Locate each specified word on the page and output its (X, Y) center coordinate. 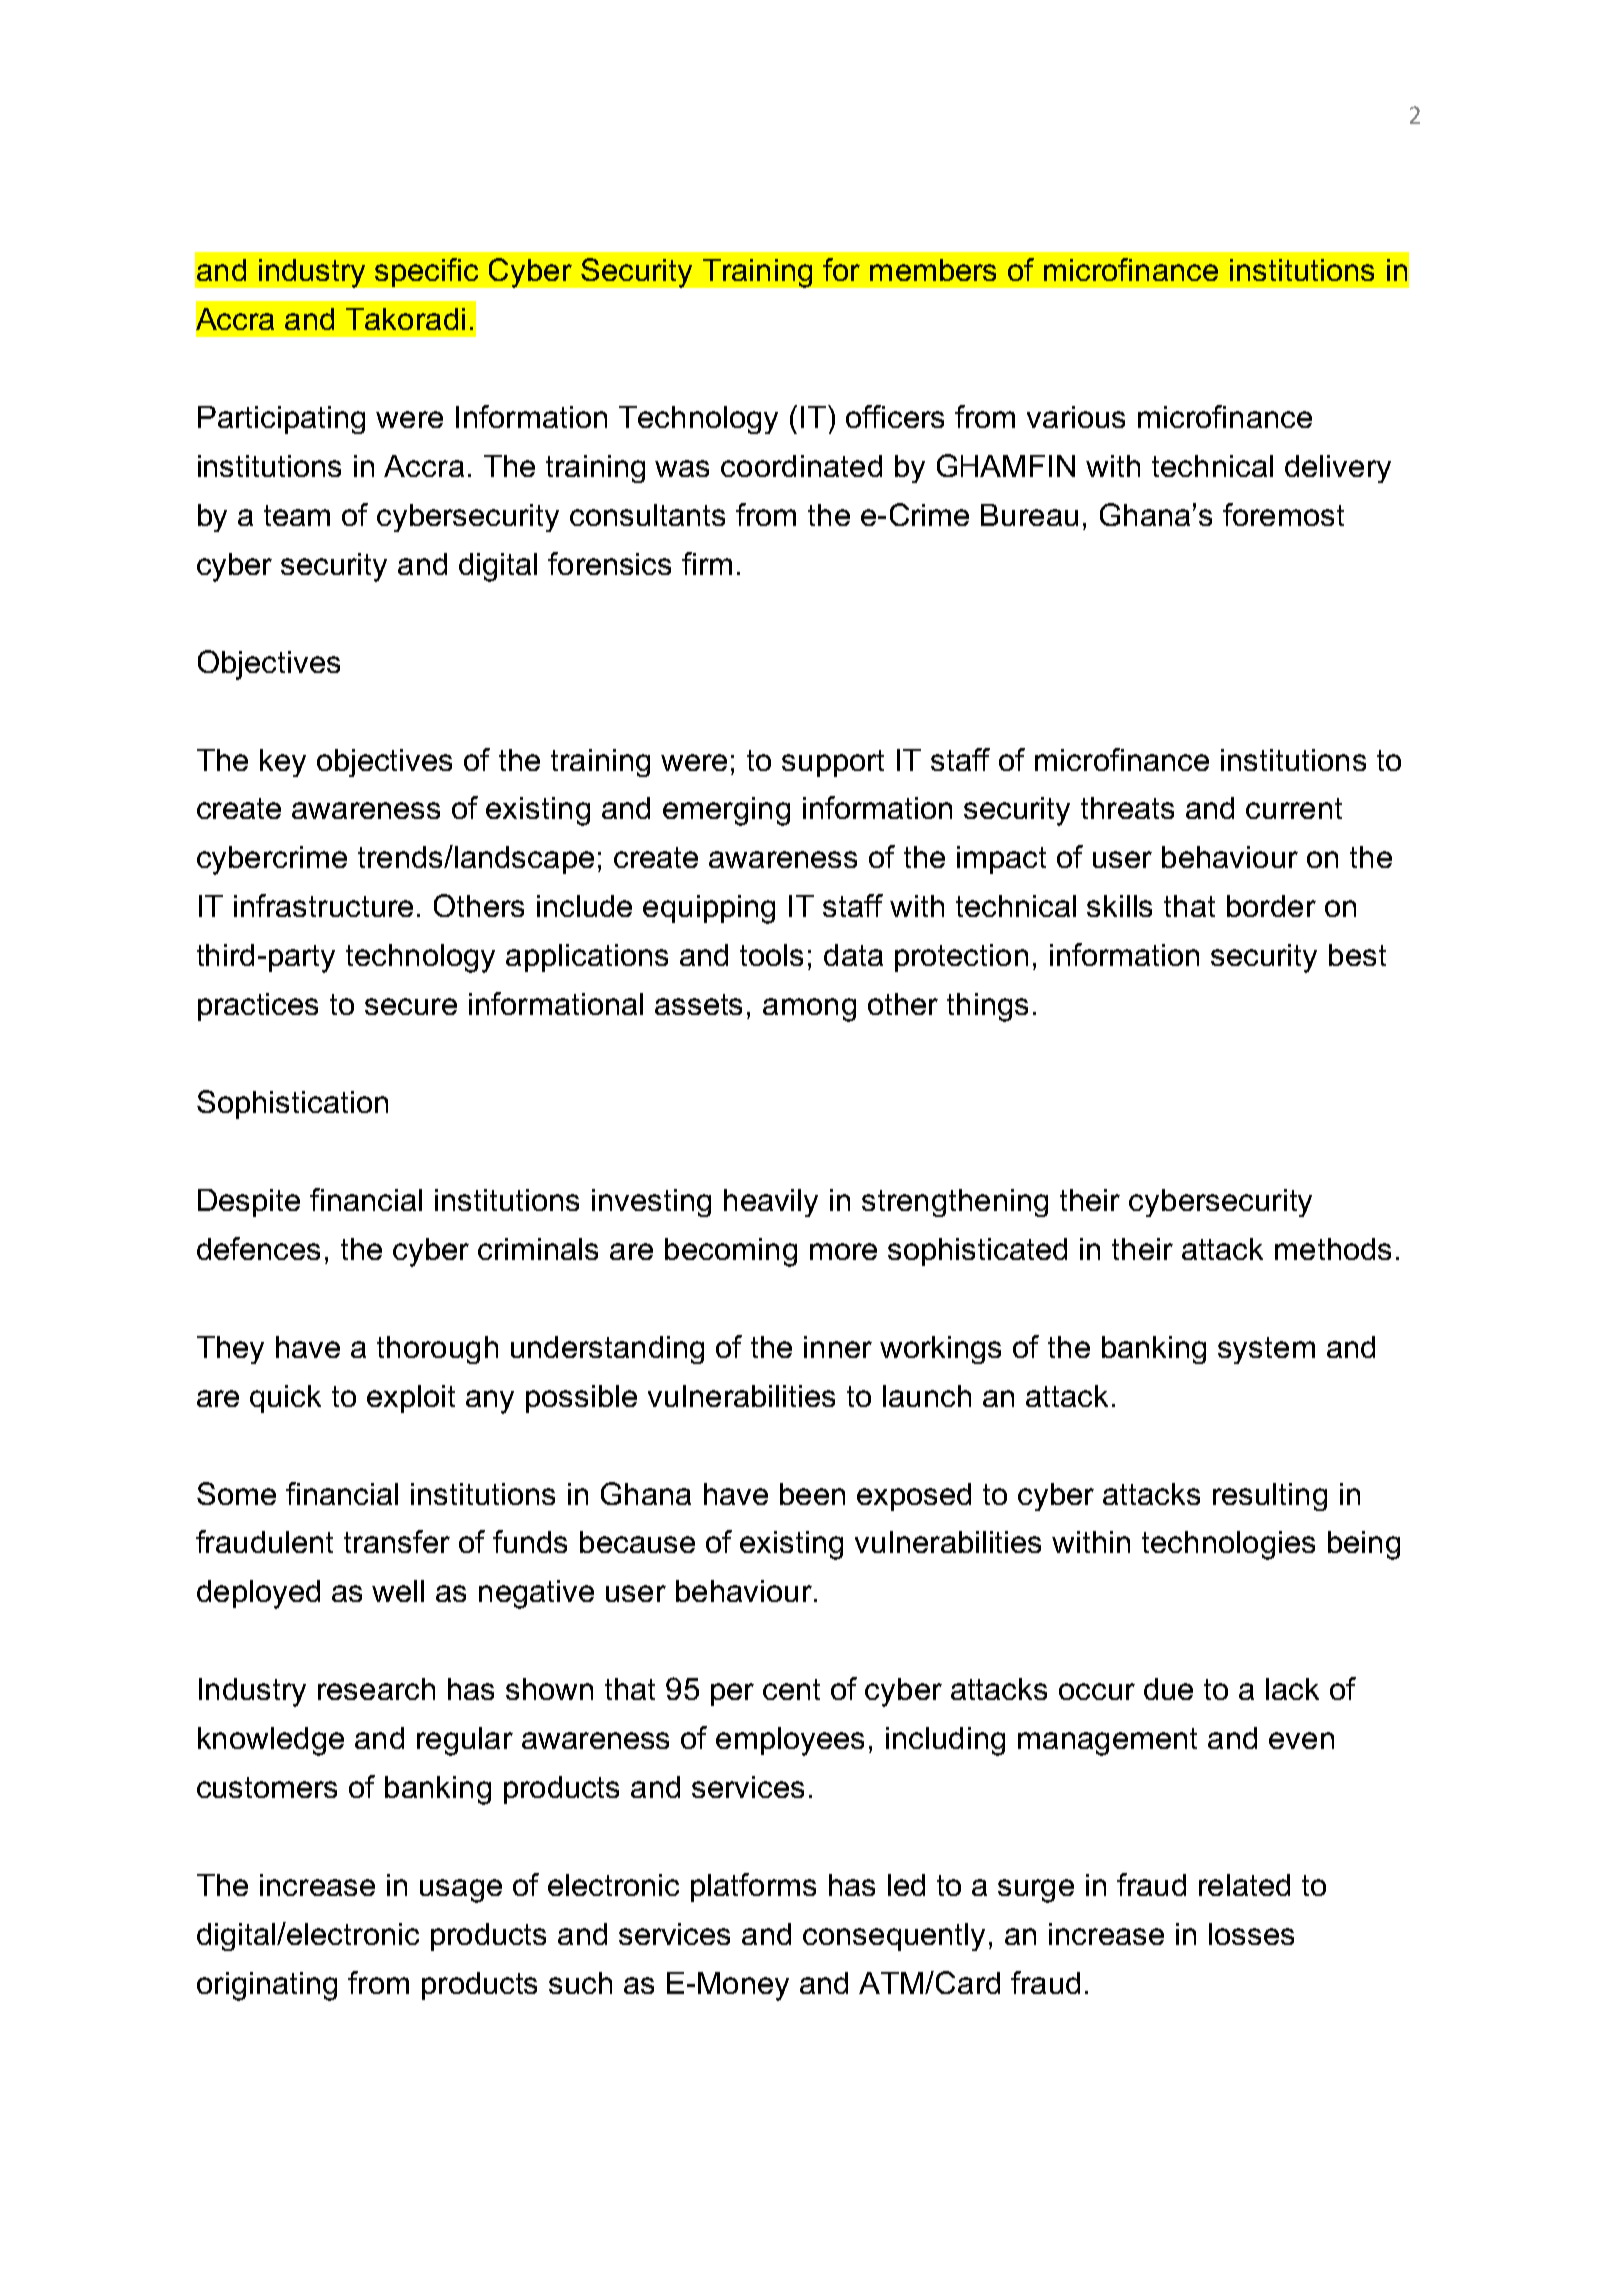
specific (426, 272)
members (933, 270)
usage (461, 1891)
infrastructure (323, 905)
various (1076, 417)
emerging (726, 811)
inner (838, 1347)
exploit (411, 1399)
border (1271, 906)
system (1266, 1350)
